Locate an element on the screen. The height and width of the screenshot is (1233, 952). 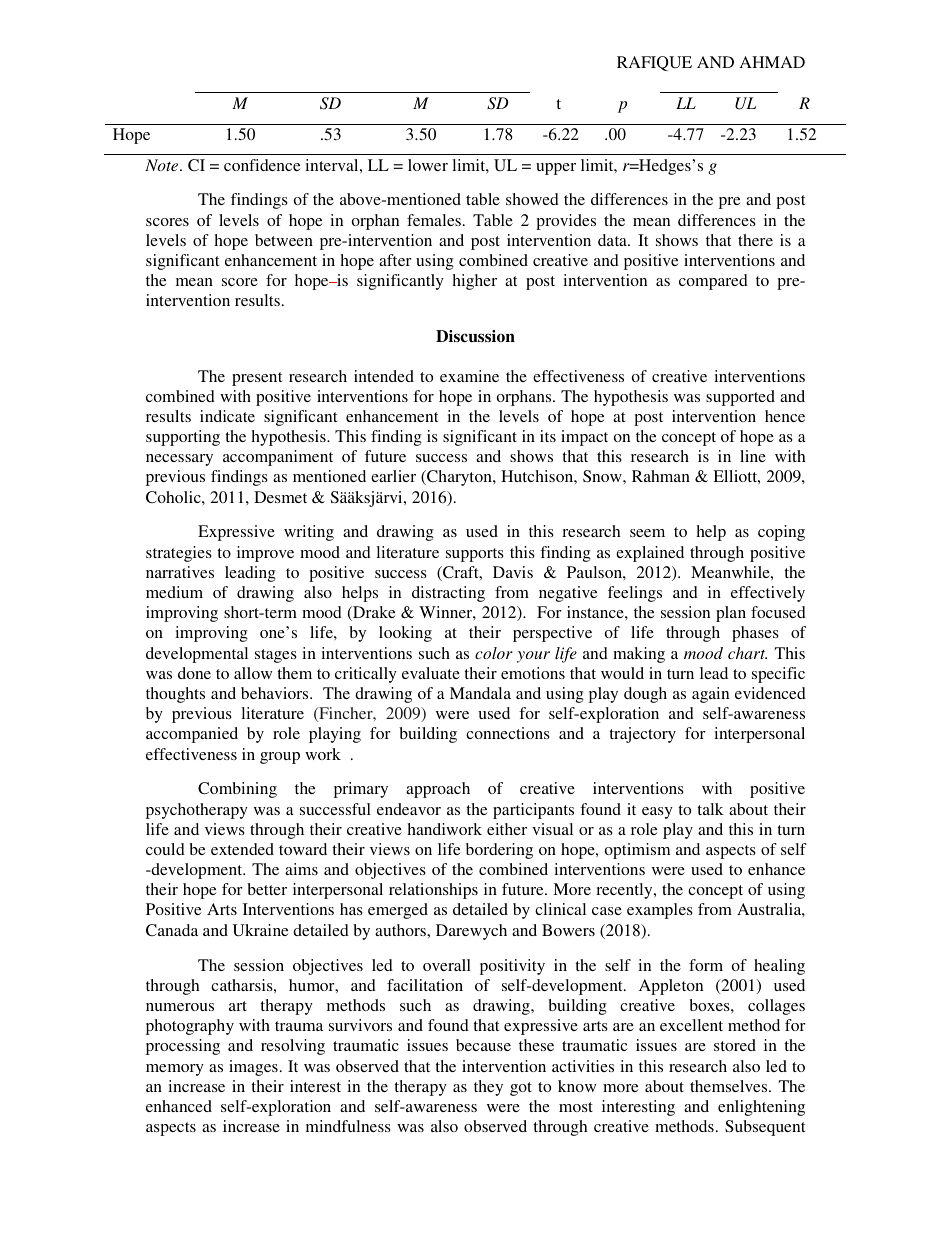
examples is located at coordinates (660, 911).
